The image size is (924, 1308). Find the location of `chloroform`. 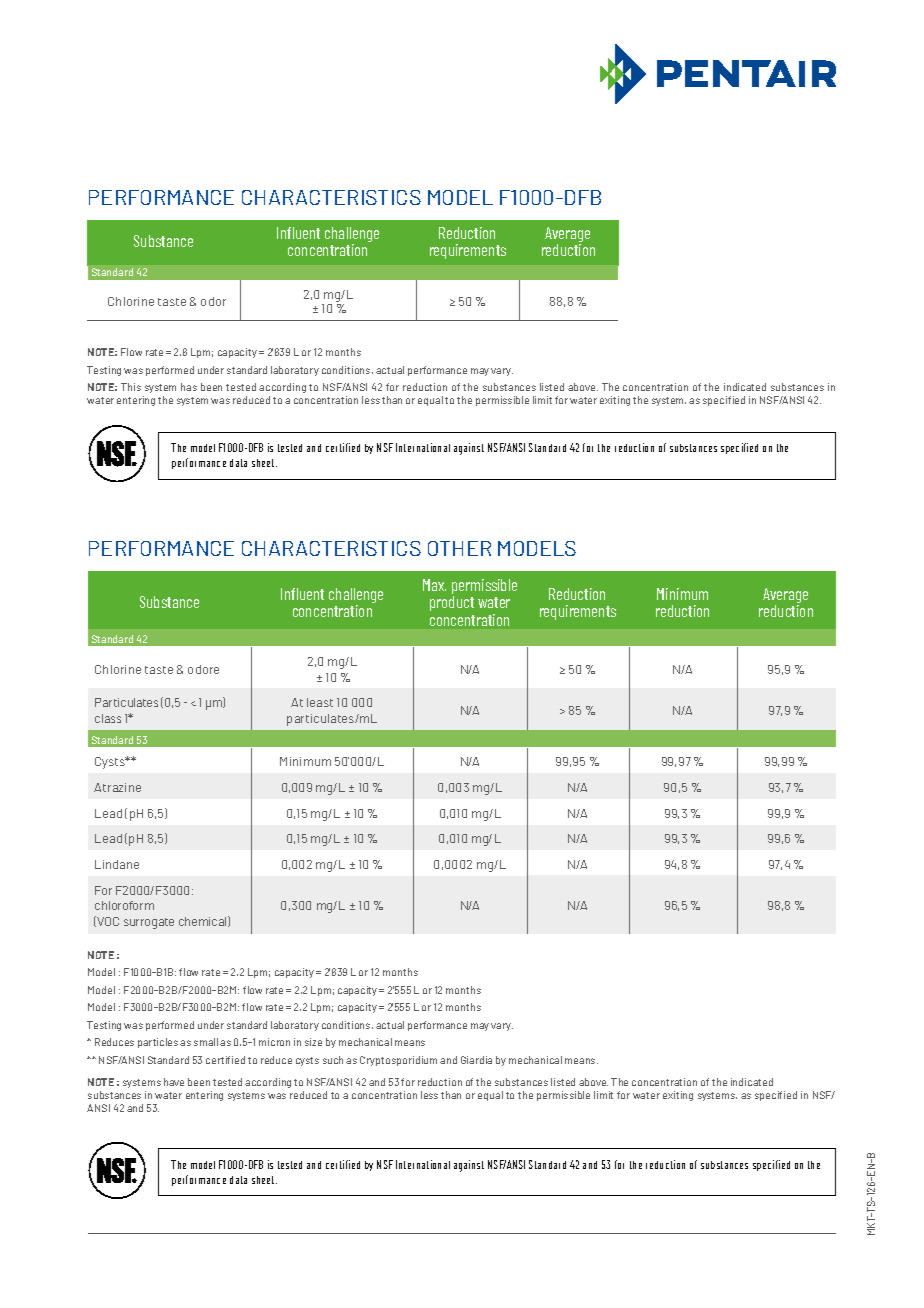

chloroform is located at coordinates (124, 905).
